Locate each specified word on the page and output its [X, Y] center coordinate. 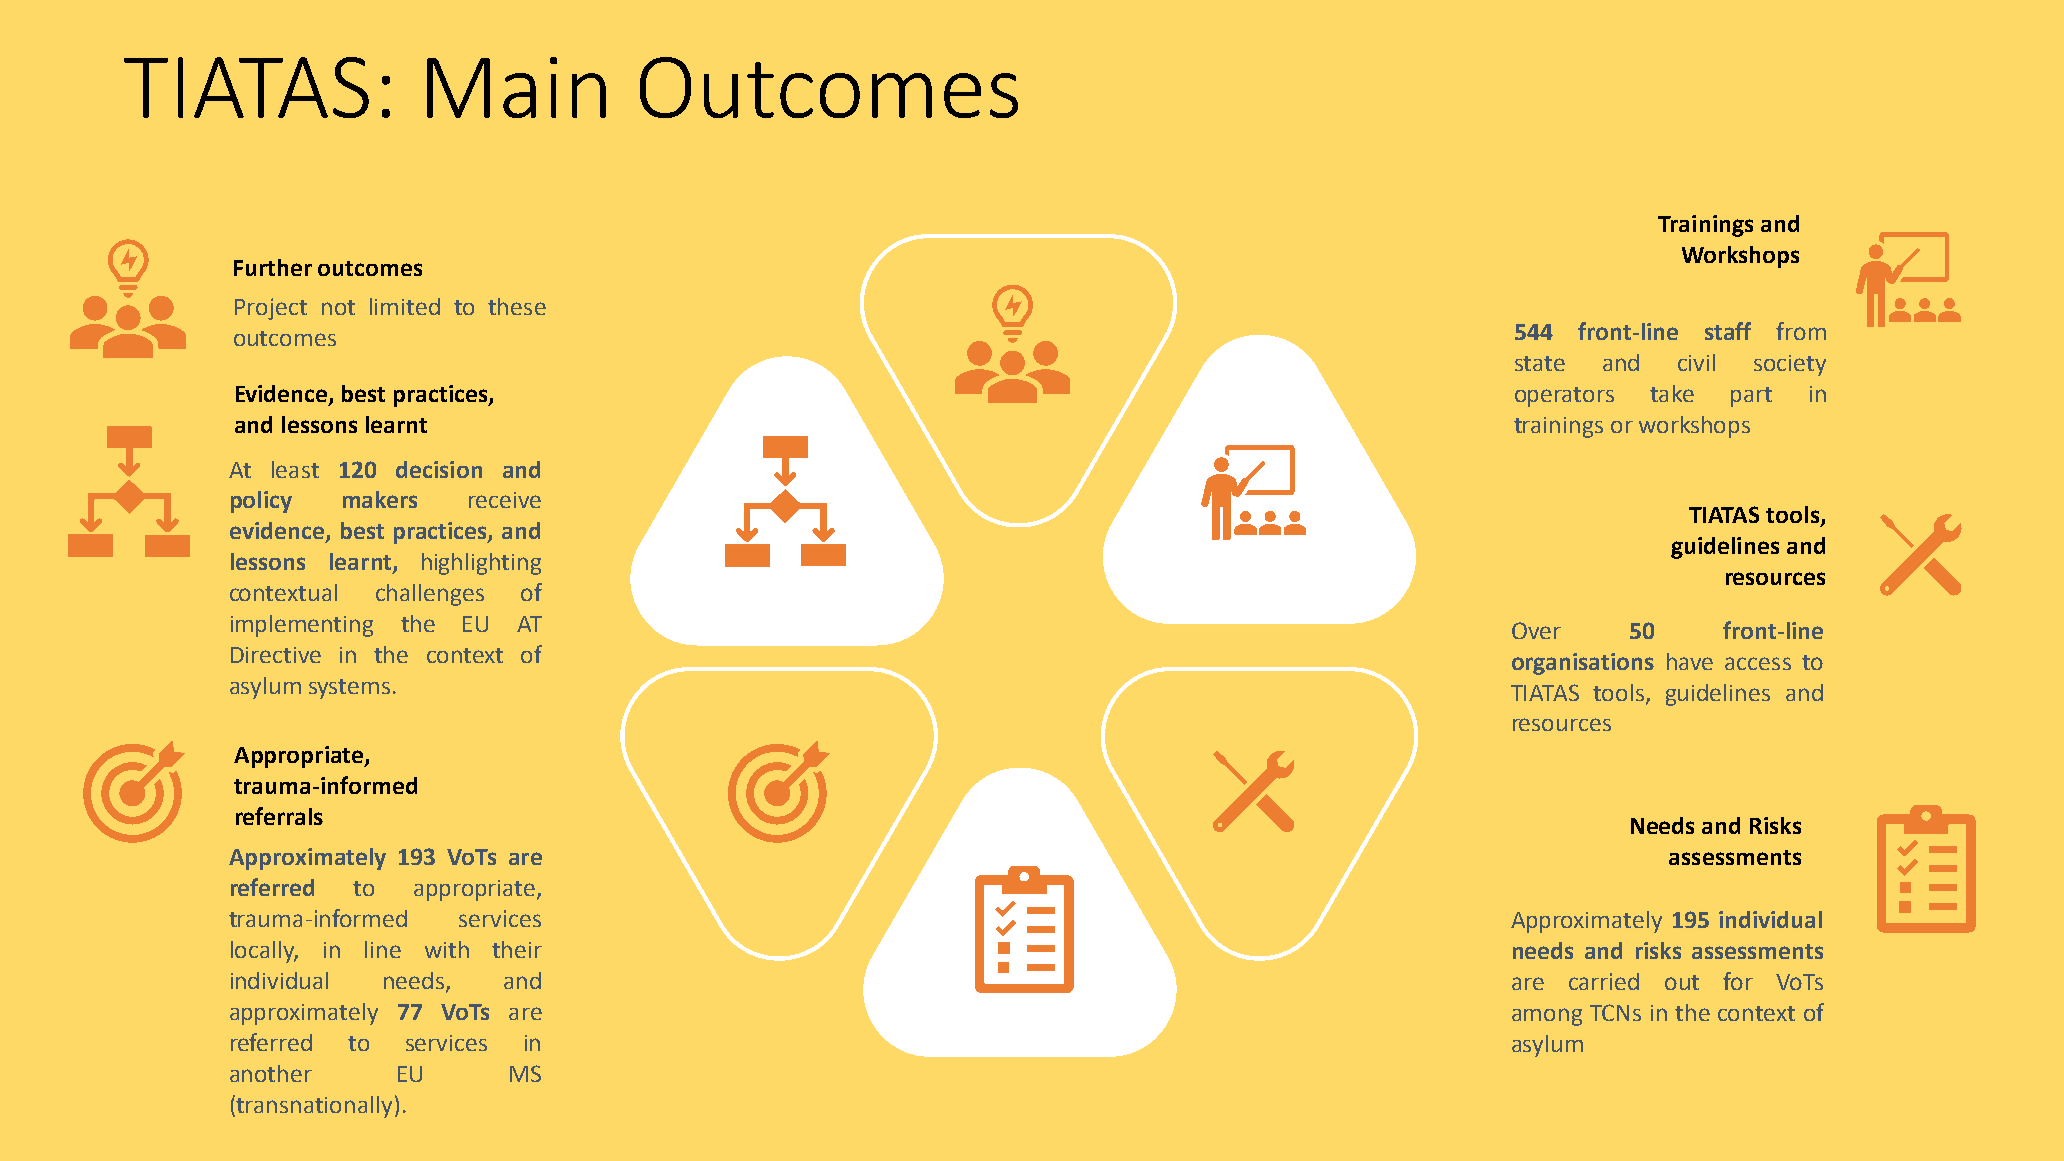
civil [1696, 362]
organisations [1583, 664]
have [1690, 661]
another [271, 1073]
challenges [430, 595]
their [517, 949]
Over [1536, 630]
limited [405, 306]
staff [1728, 331]
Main [516, 87]
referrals [279, 816]
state [1540, 363]
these [517, 306]
